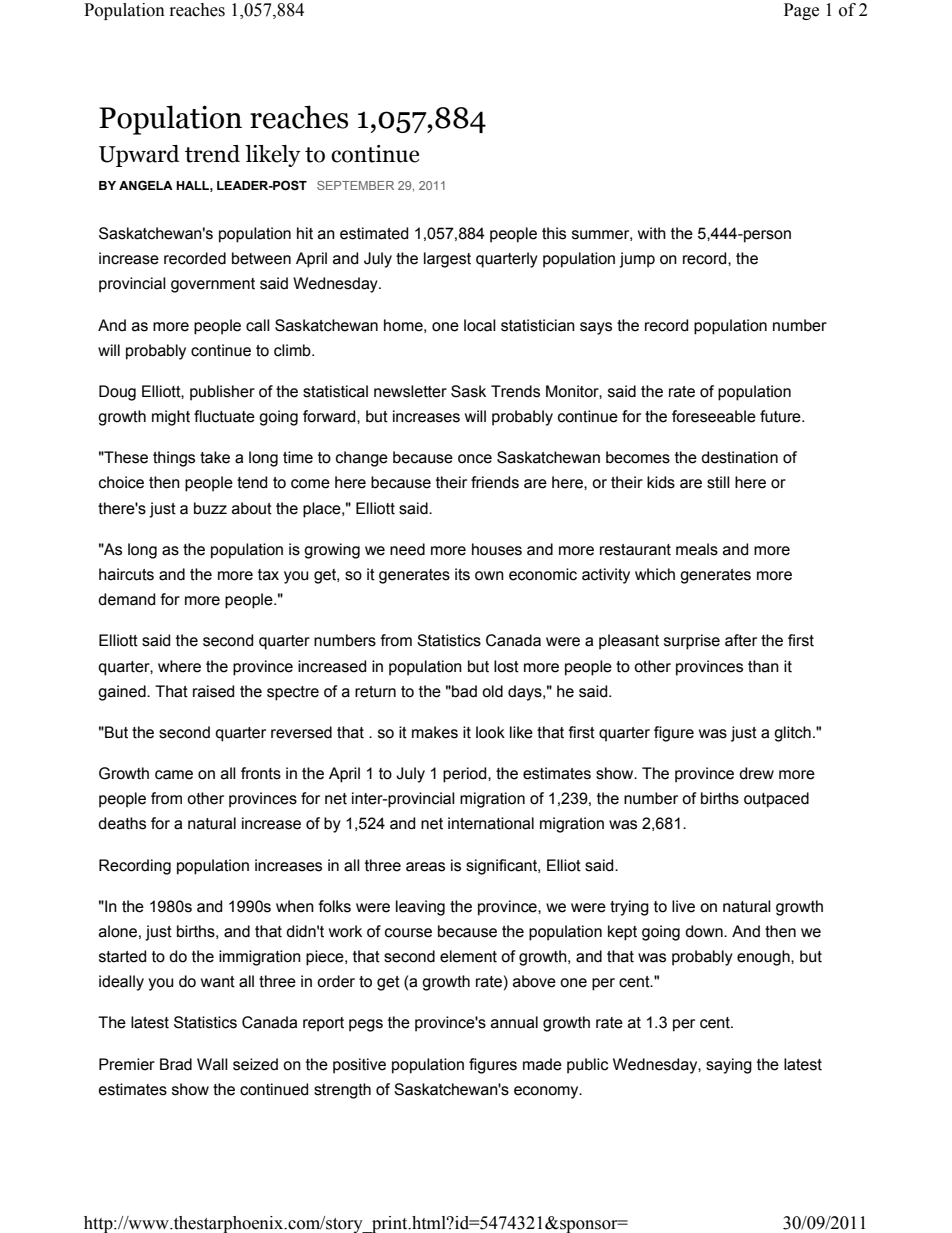 The height and width of the screenshot is (1233, 952). I want to click on glitch, so click(792, 734).
